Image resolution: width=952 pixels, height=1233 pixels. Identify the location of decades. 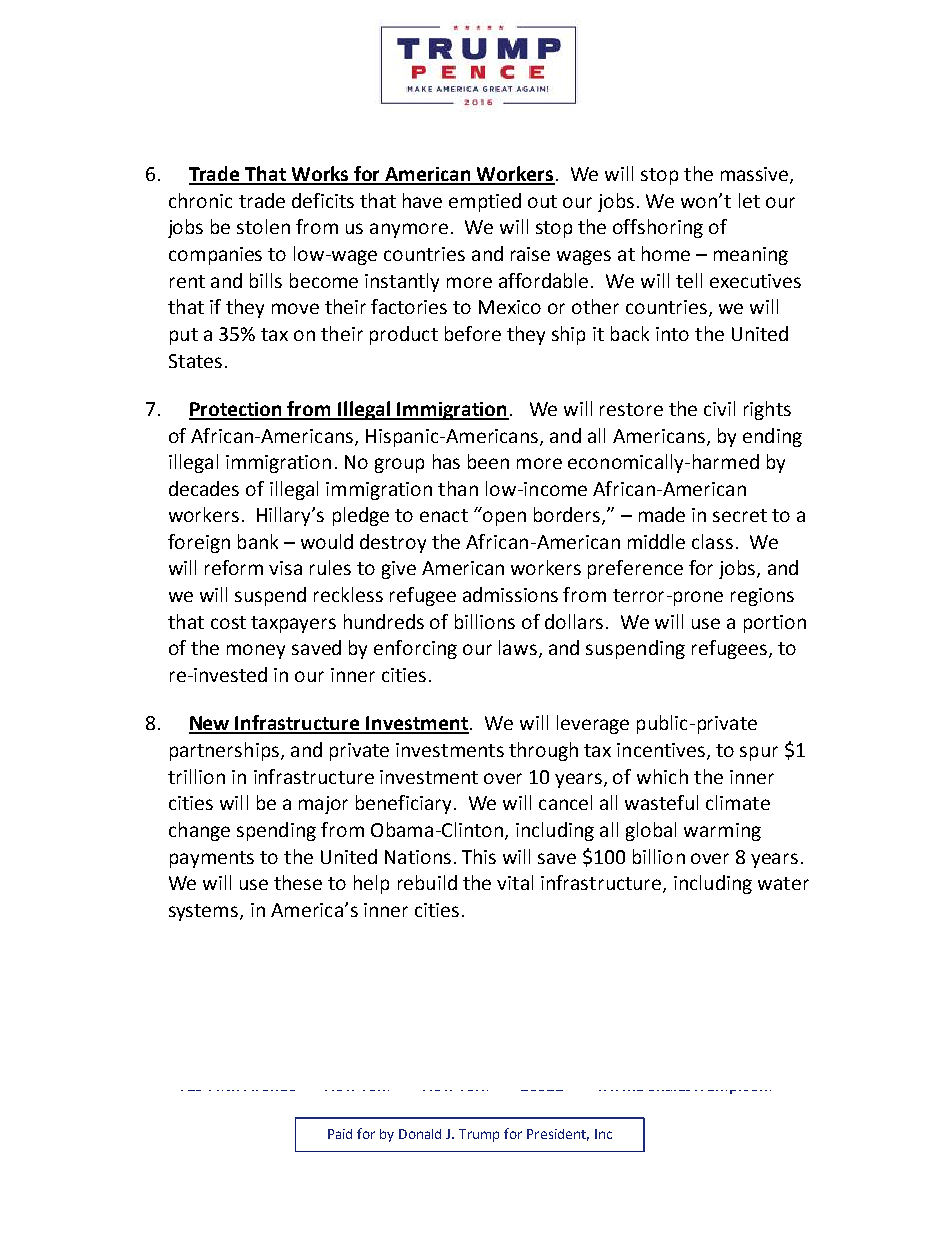
(204, 488).
